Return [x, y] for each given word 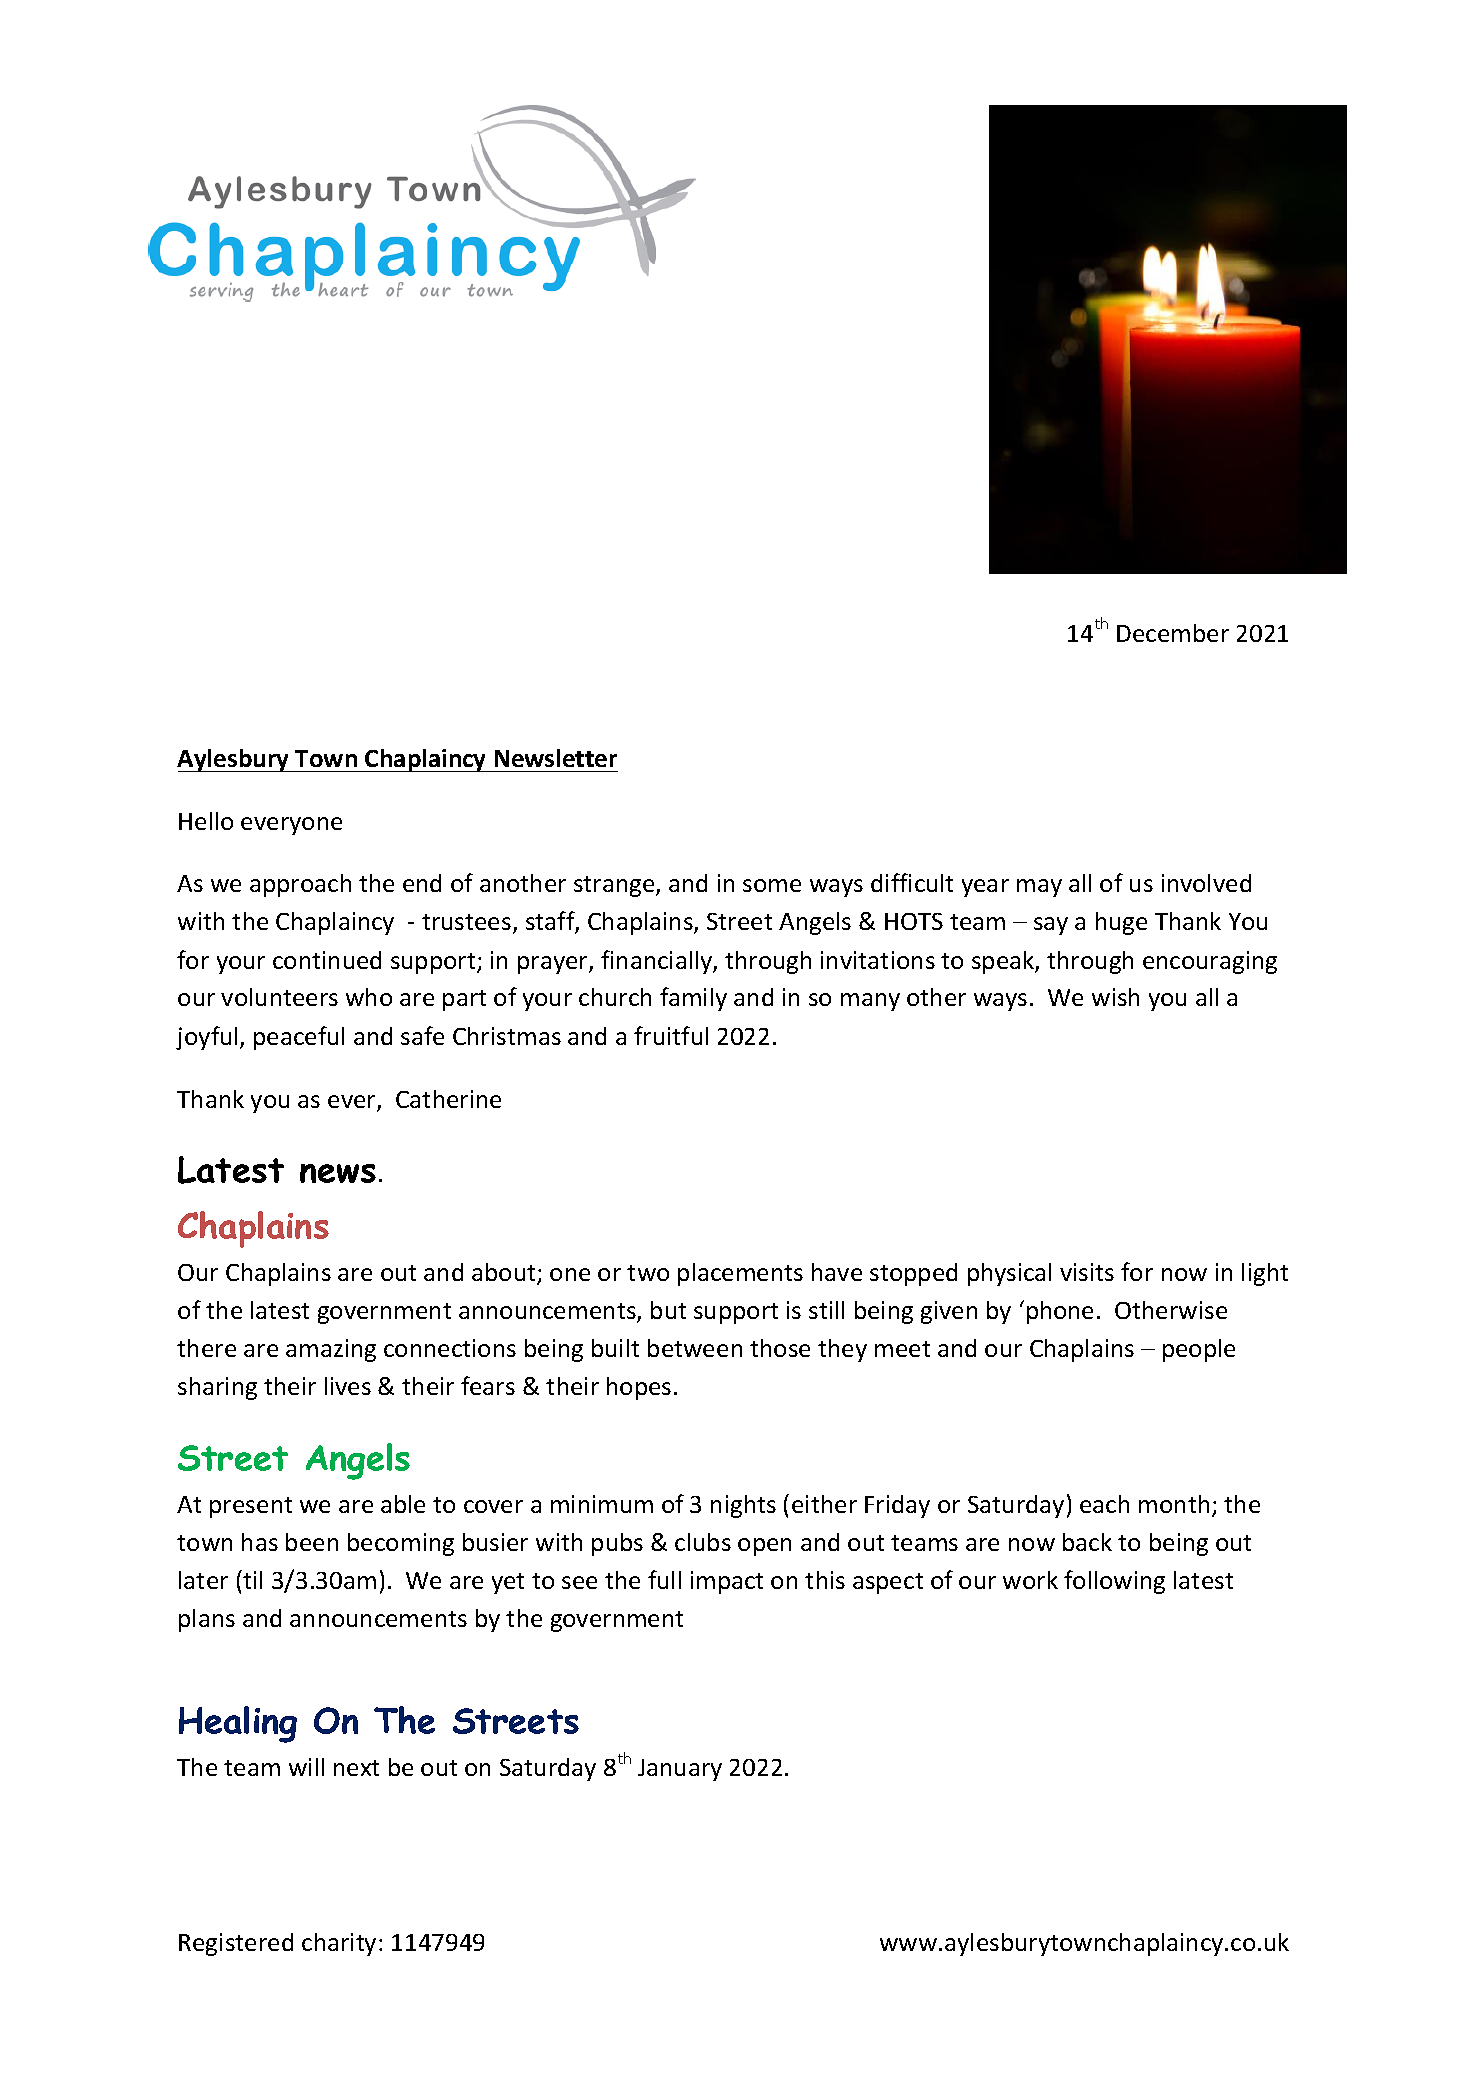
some [772, 885]
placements [740, 1274]
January [680, 1770]
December [1173, 633]
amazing [331, 1350]
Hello [206, 821]
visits [1087, 1272]
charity [339, 1944]
